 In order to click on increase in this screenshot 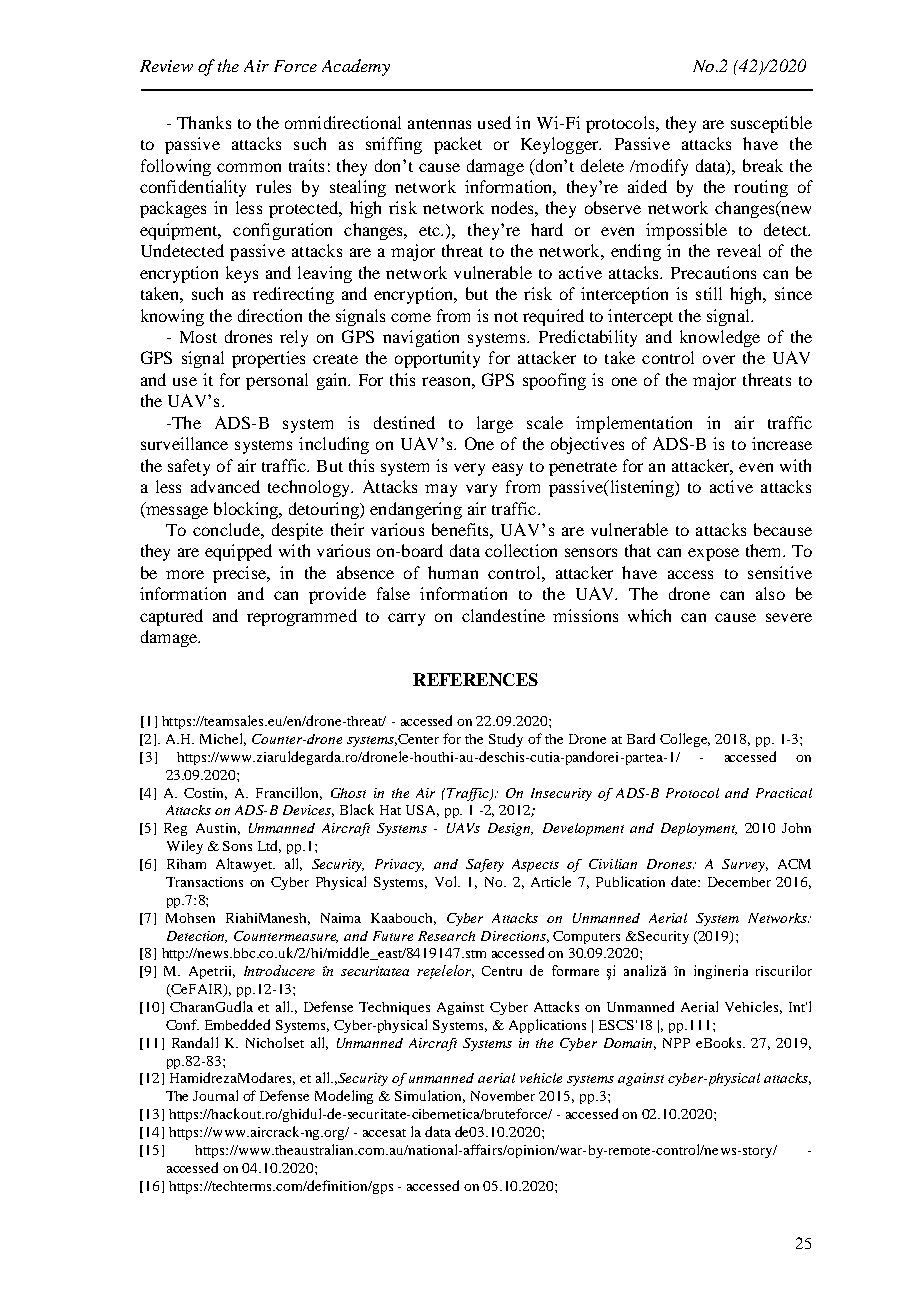, I will do `click(782, 443)`.
